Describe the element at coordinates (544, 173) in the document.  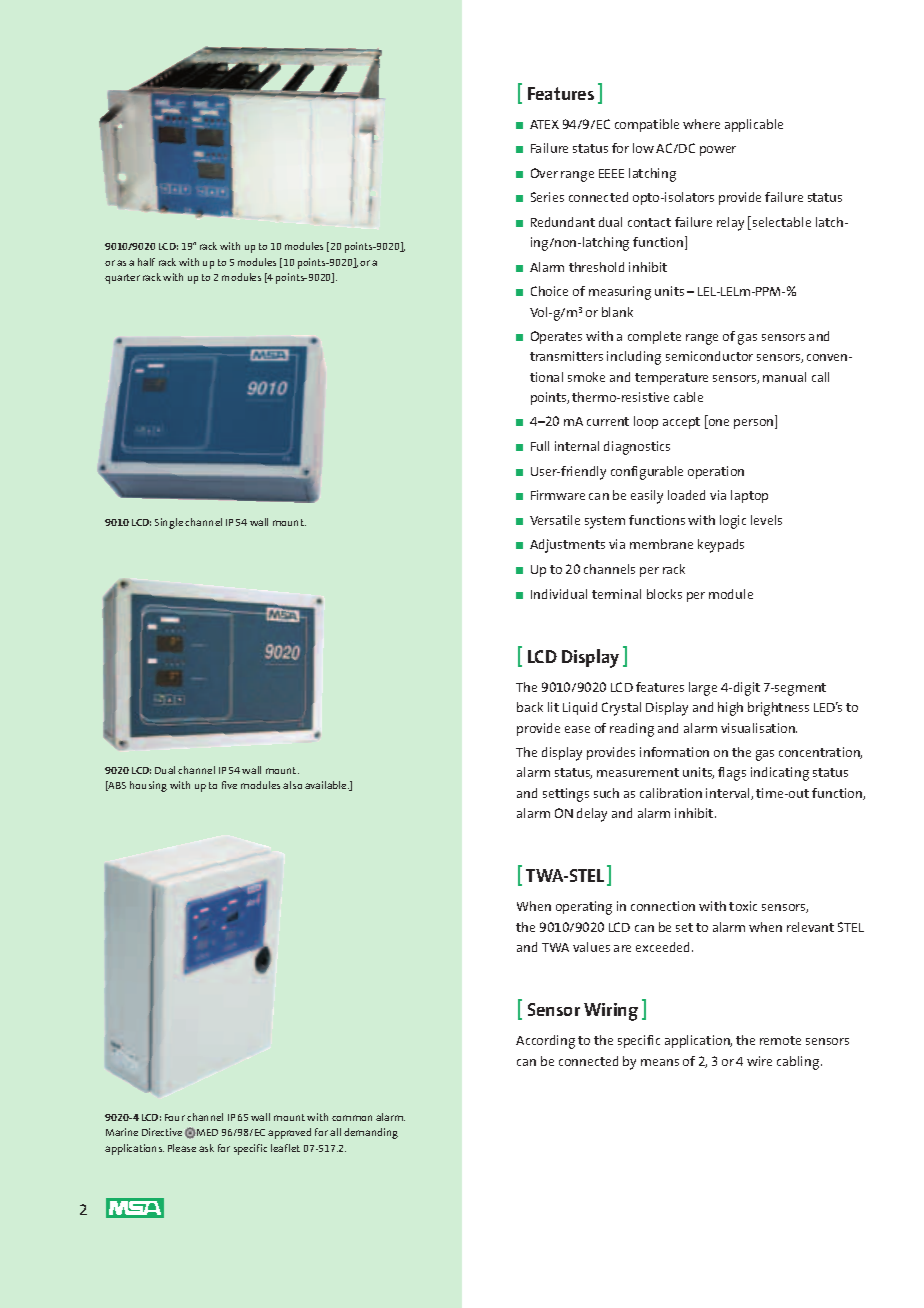
I see `Over` at that location.
